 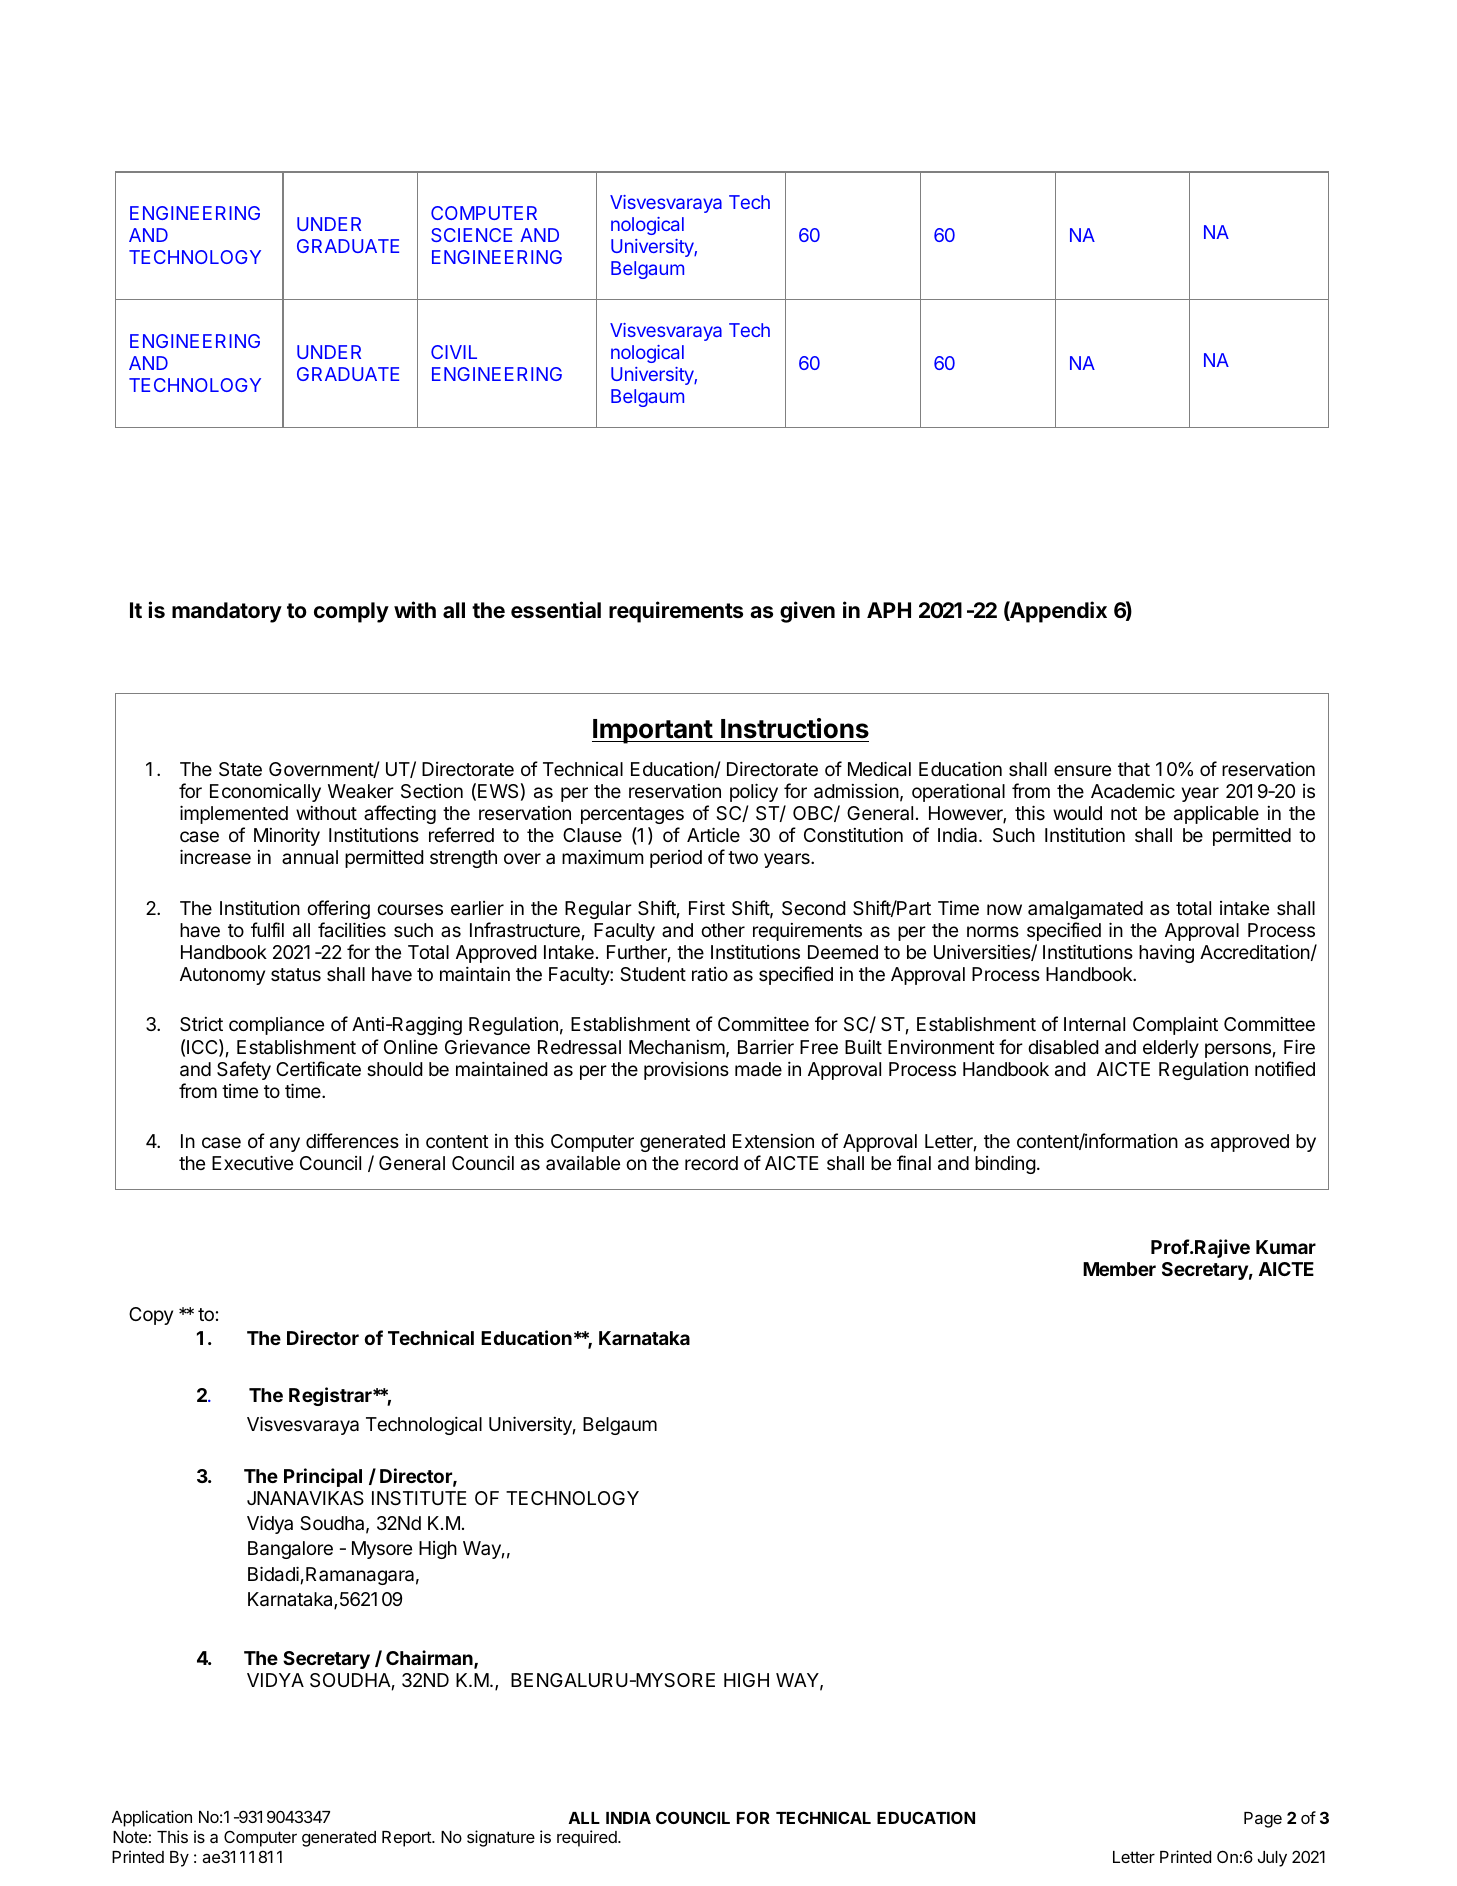 I want to click on APH, so click(x=889, y=610).
